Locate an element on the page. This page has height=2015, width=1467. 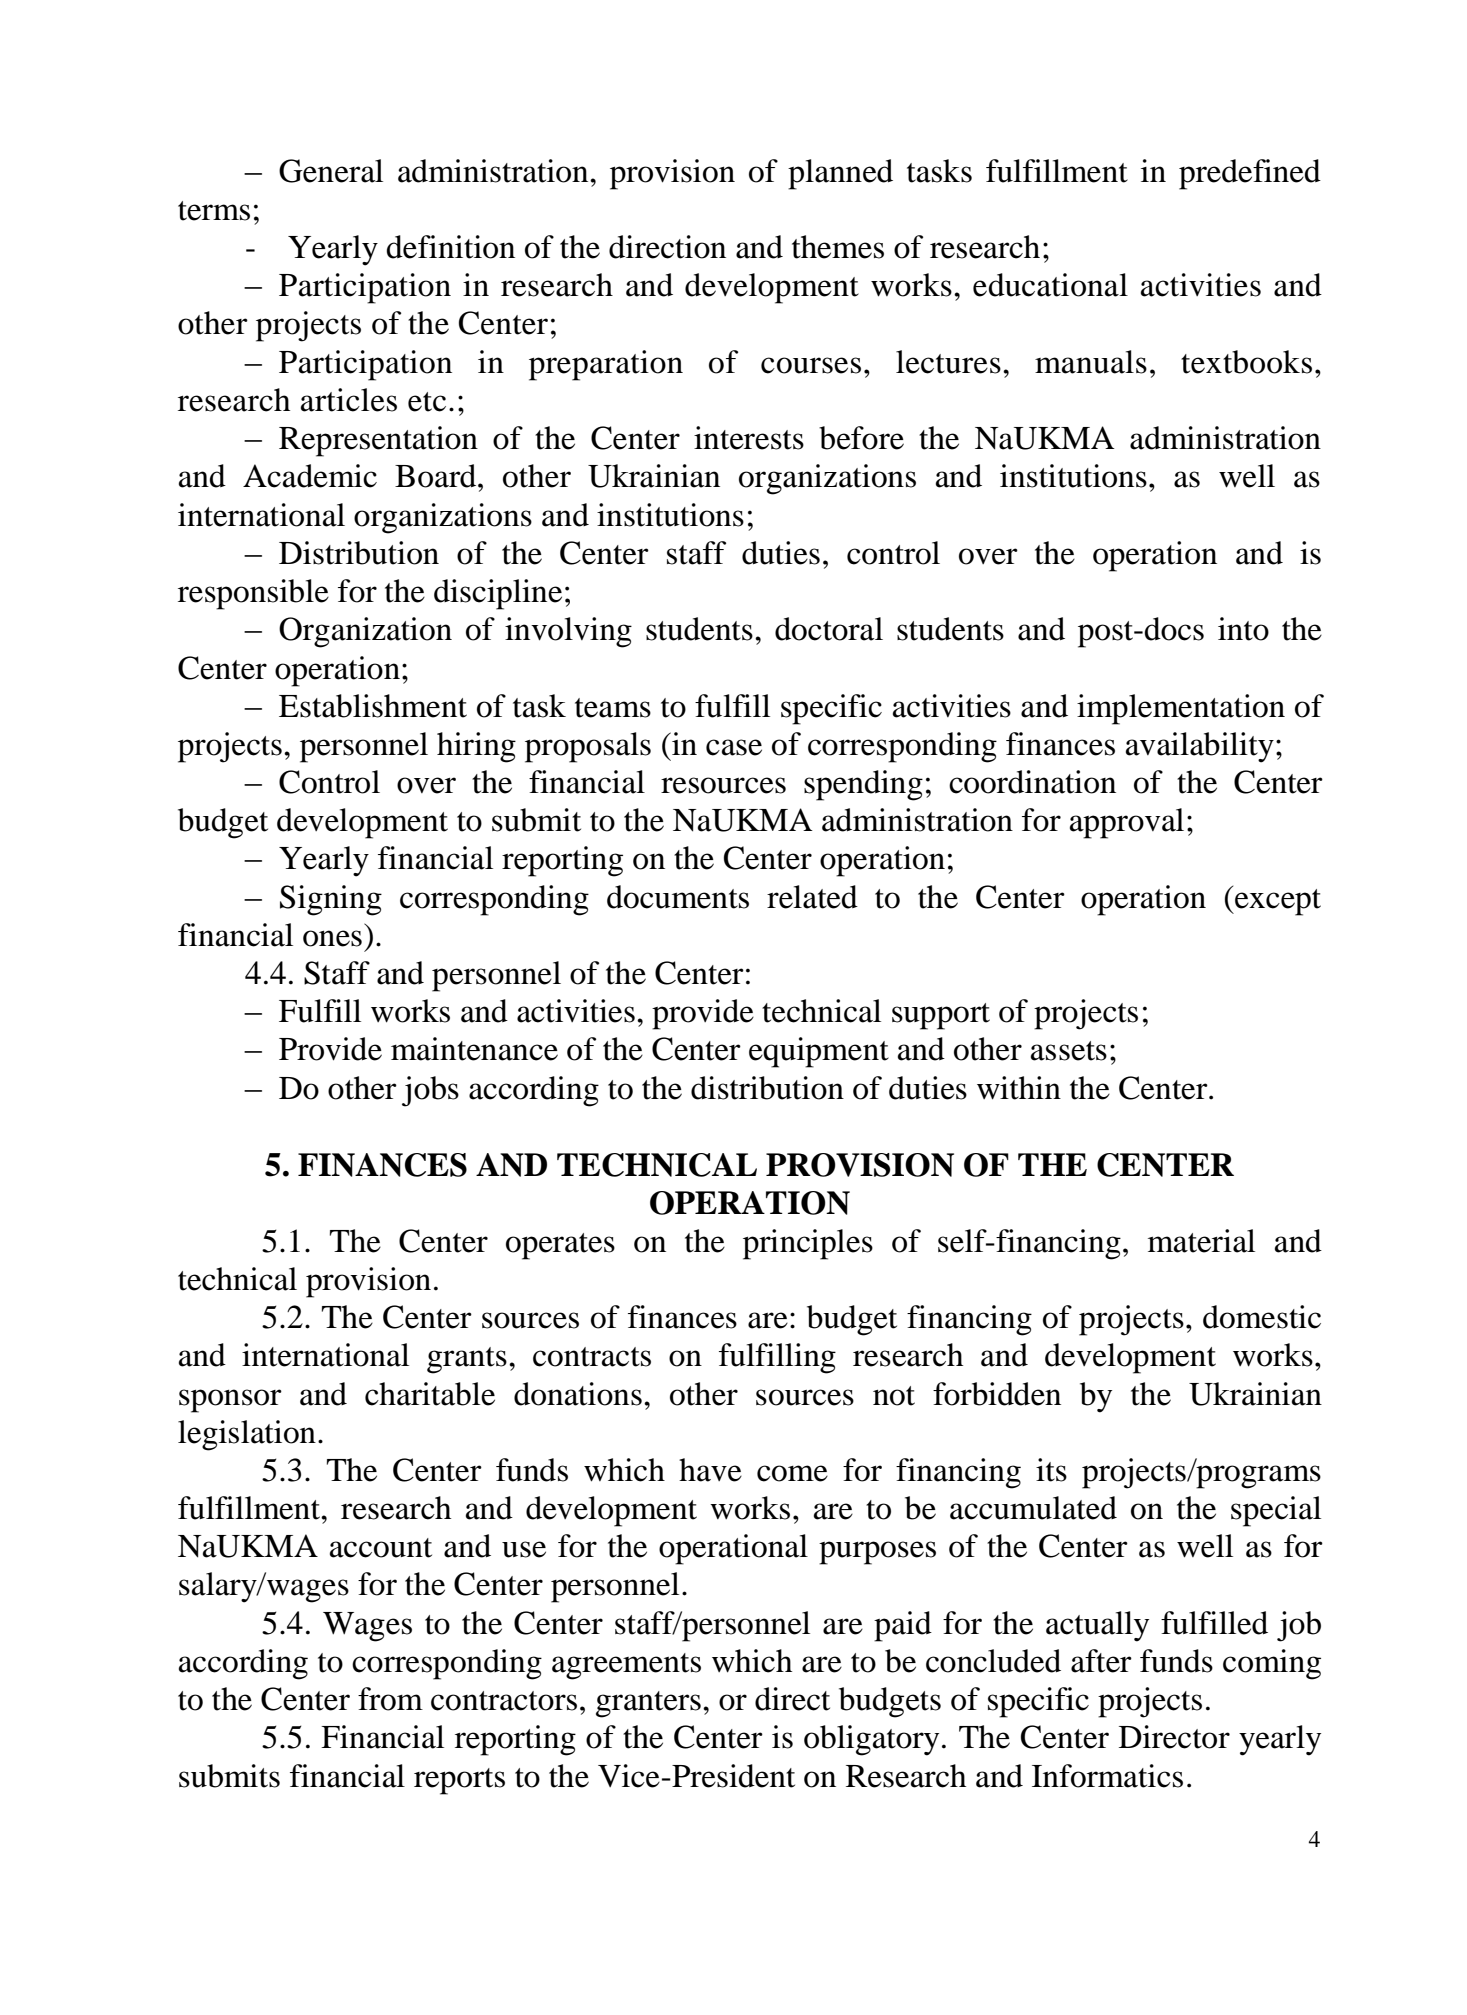
Informatics is located at coordinates (1107, 1776).
